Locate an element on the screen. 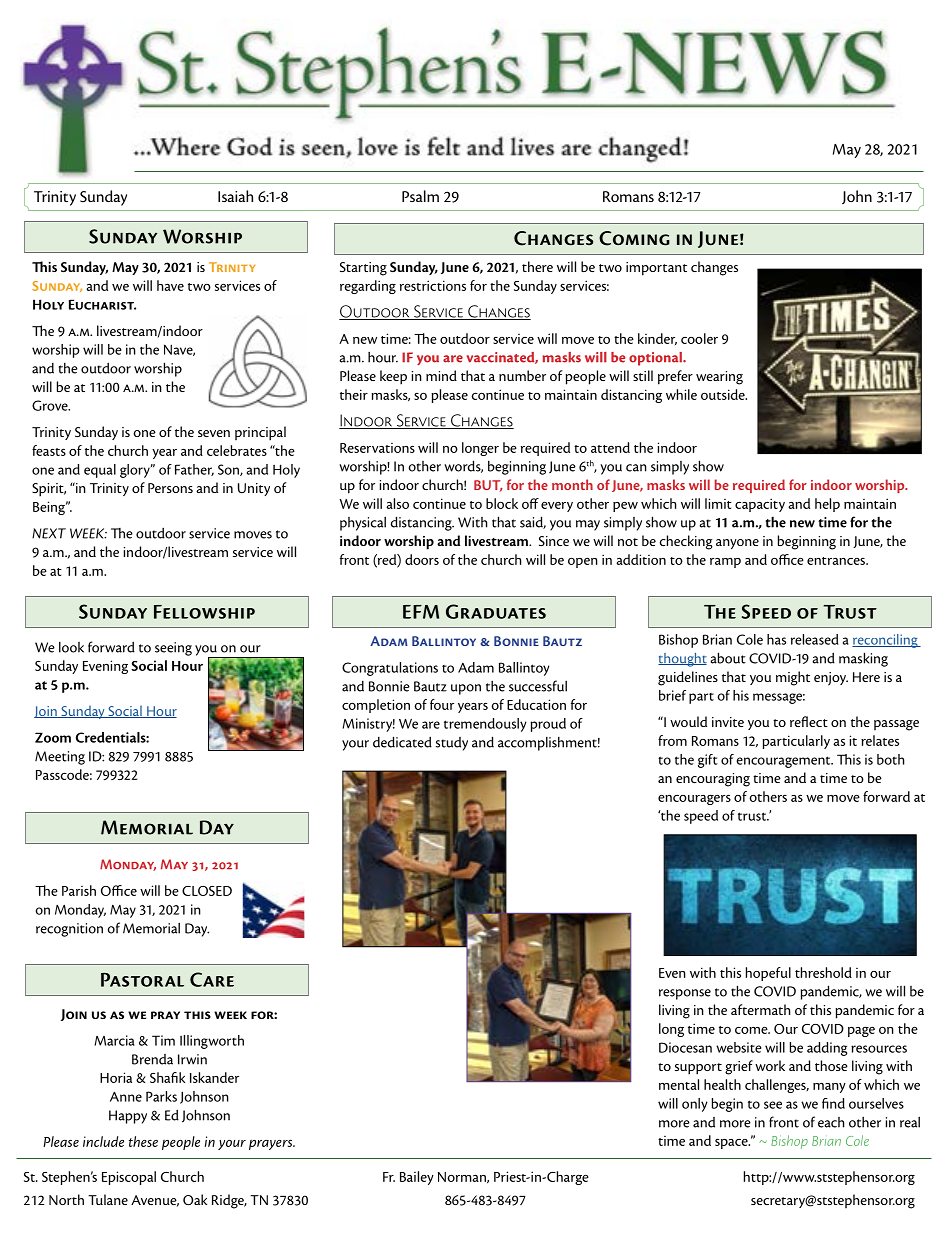 Image resolution: width=952 pixels, height=1233 pixels. Episcopal is located at coordinates (129, 1178).
